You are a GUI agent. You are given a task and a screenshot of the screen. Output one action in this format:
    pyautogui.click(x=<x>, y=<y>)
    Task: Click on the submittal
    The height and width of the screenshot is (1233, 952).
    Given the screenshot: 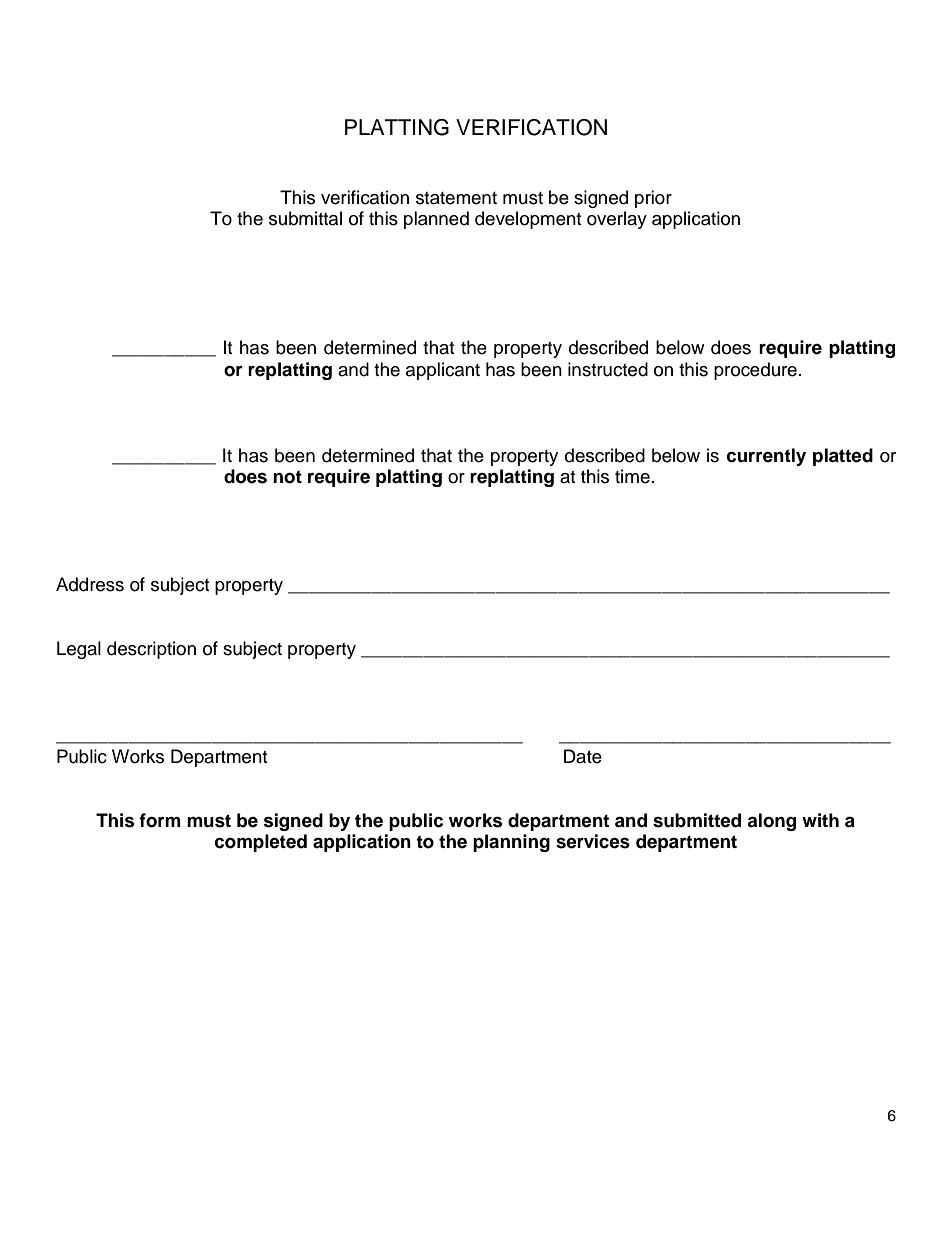 What is the action you would take?
    pyautogui.click(x=305, y=218)
